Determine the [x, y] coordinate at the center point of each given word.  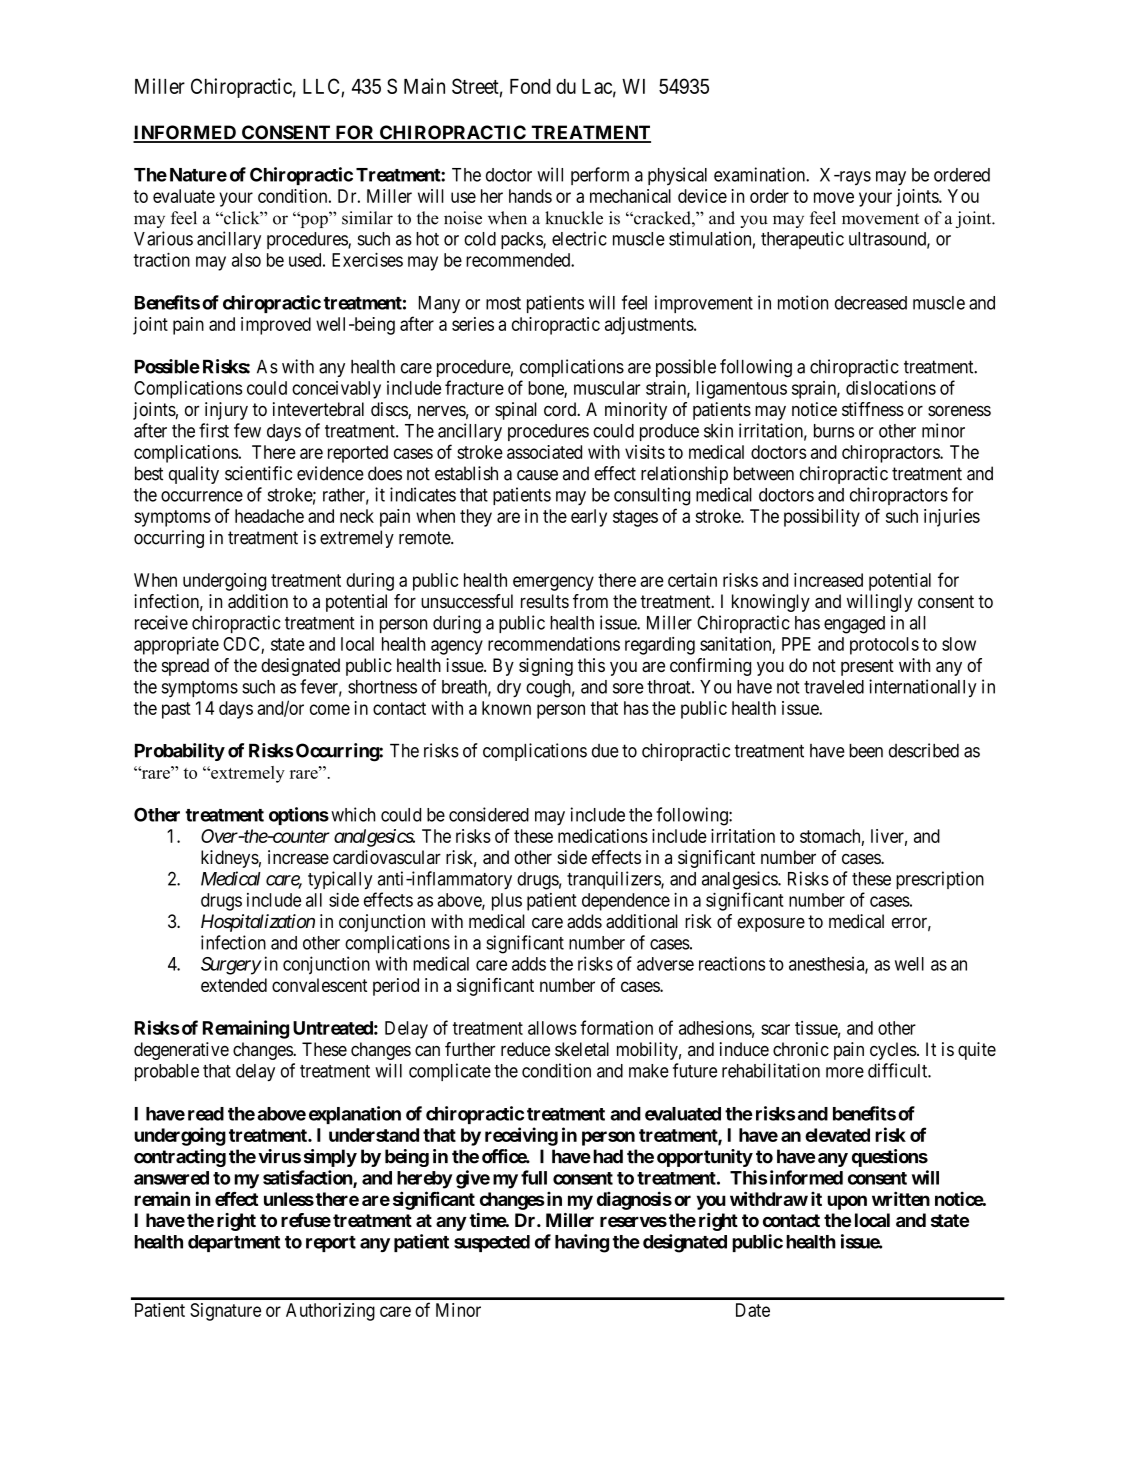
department [234, 1243]
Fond [530, 86]
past [176, 710]
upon [847, 1202]
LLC [321, 86]
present [867, 667]
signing [546, 667]
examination [760, 174]
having [582, 1243]
